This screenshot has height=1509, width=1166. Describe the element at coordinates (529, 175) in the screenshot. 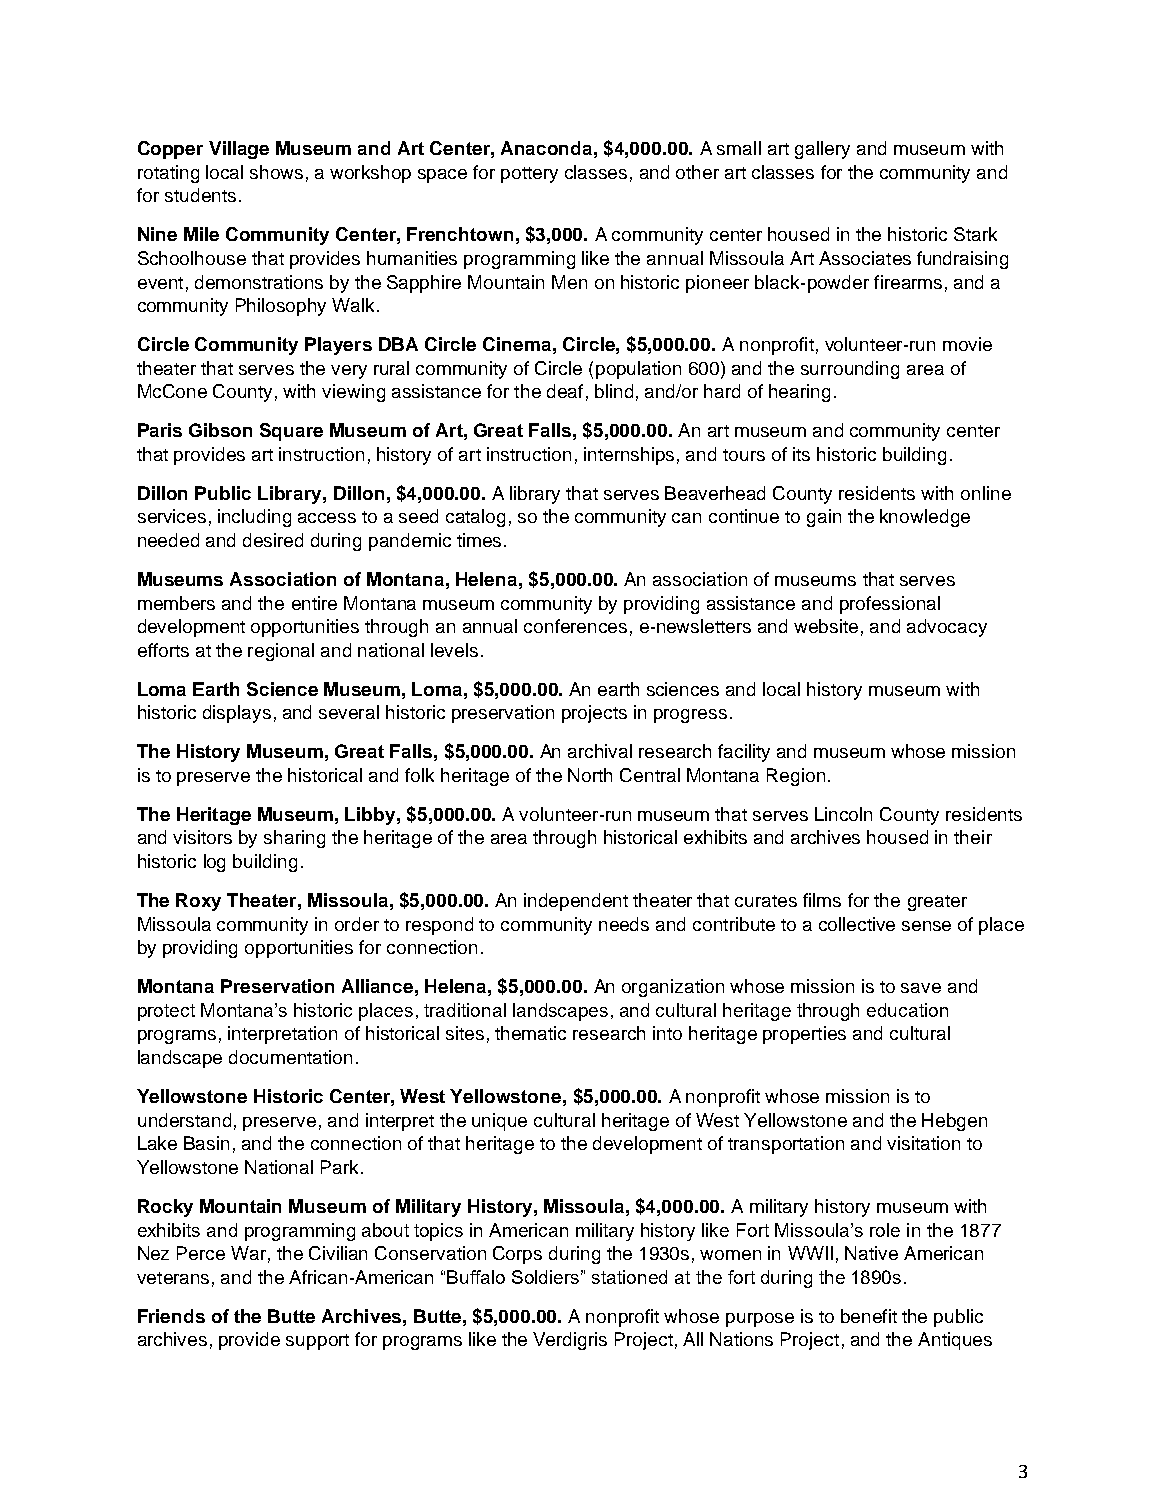

I see `pottery` at that location.
